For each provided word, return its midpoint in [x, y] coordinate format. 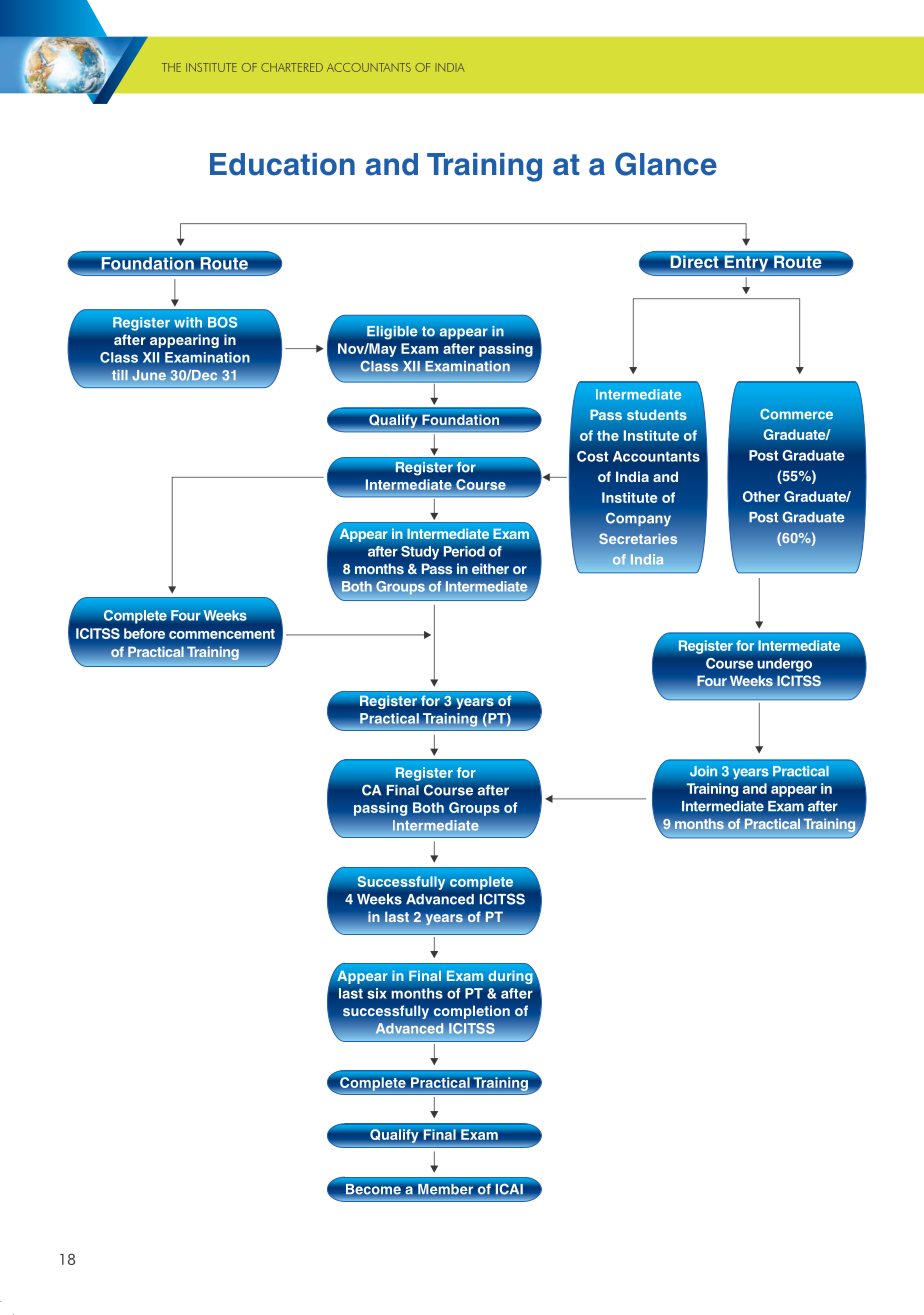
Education [282, 164]
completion [472, 1012]
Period [464, 551]
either [490, 568]
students [657, 414]
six [376, 993]
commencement [222, 634]
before [144, 633]
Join [703, 771]
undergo [785, 665]
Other [761, 496]
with [188, 322]
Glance [666, 164]
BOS [222, 322]
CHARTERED [292, 67]
